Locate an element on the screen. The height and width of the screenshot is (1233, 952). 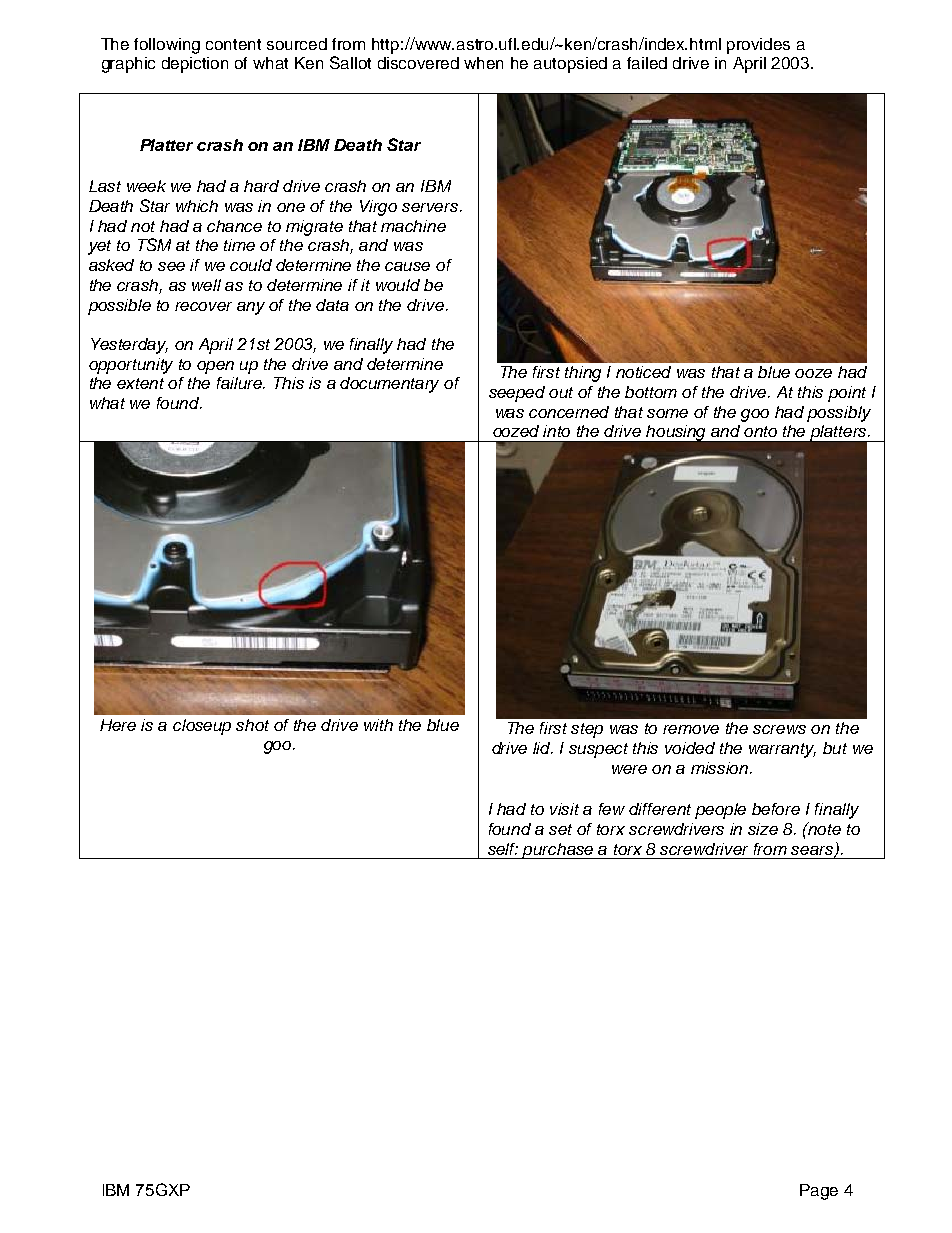
depiction is located at coordinates (195, 65).
